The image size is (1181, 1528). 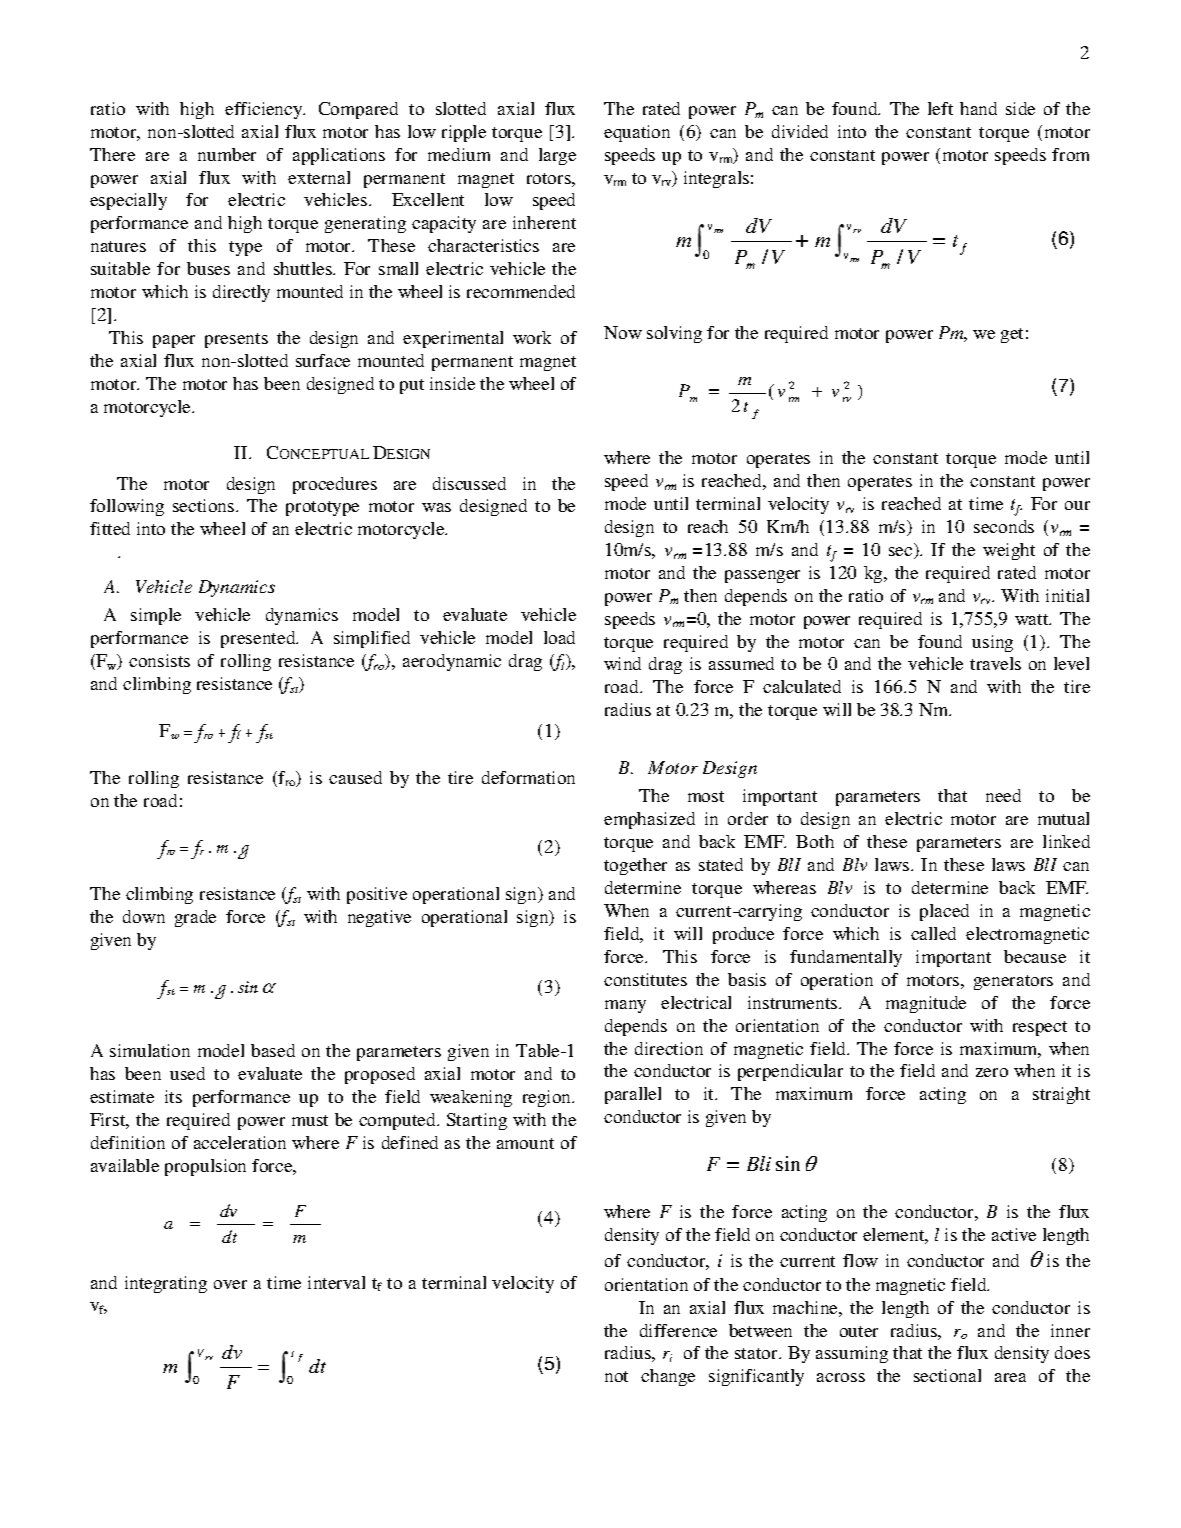 What do you see at coordinates (469, 483) in the screenshot?
I see `discussed` at bounding box center [469, 483].
